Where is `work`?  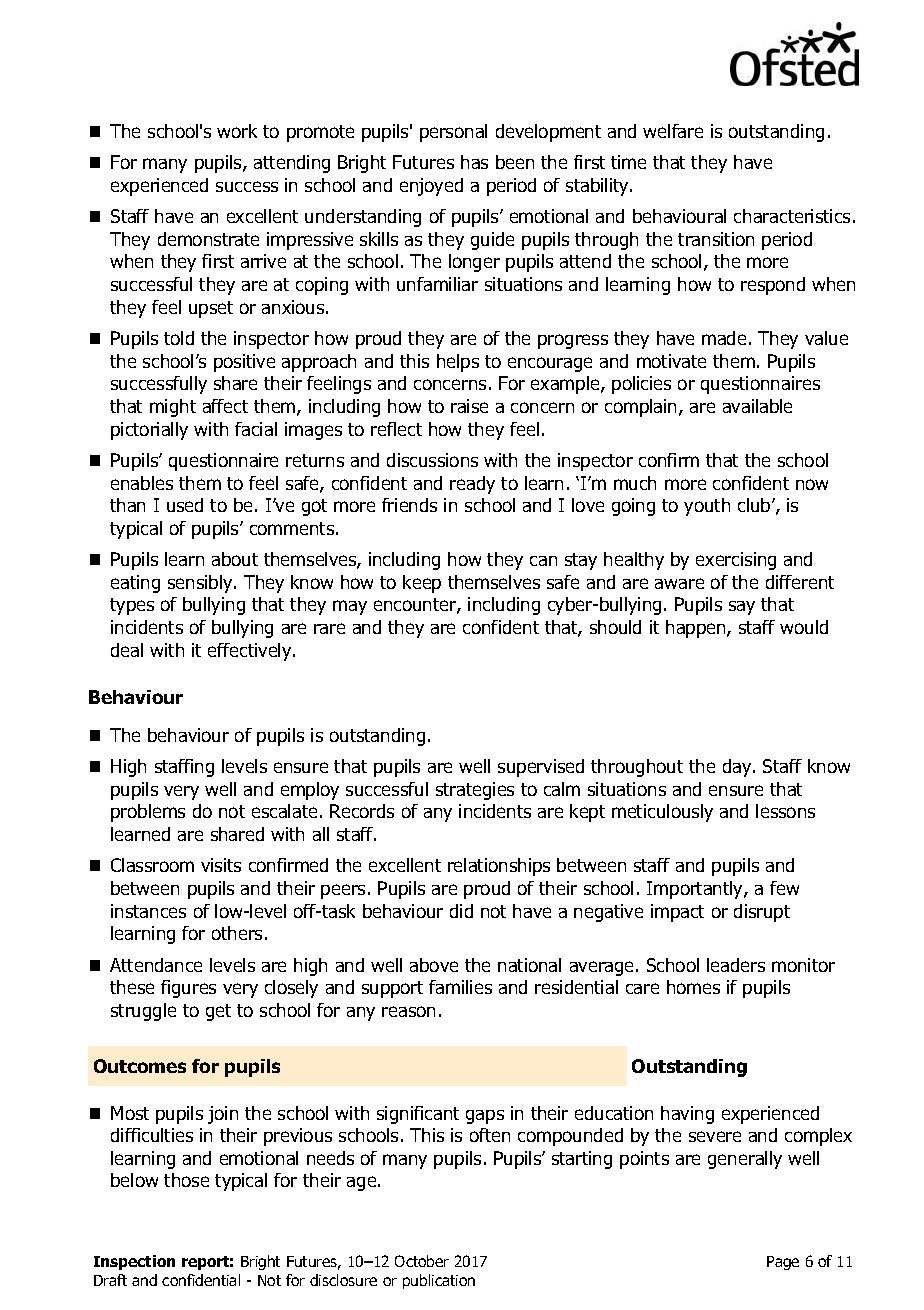
work is located at coordinates (237, 131).
